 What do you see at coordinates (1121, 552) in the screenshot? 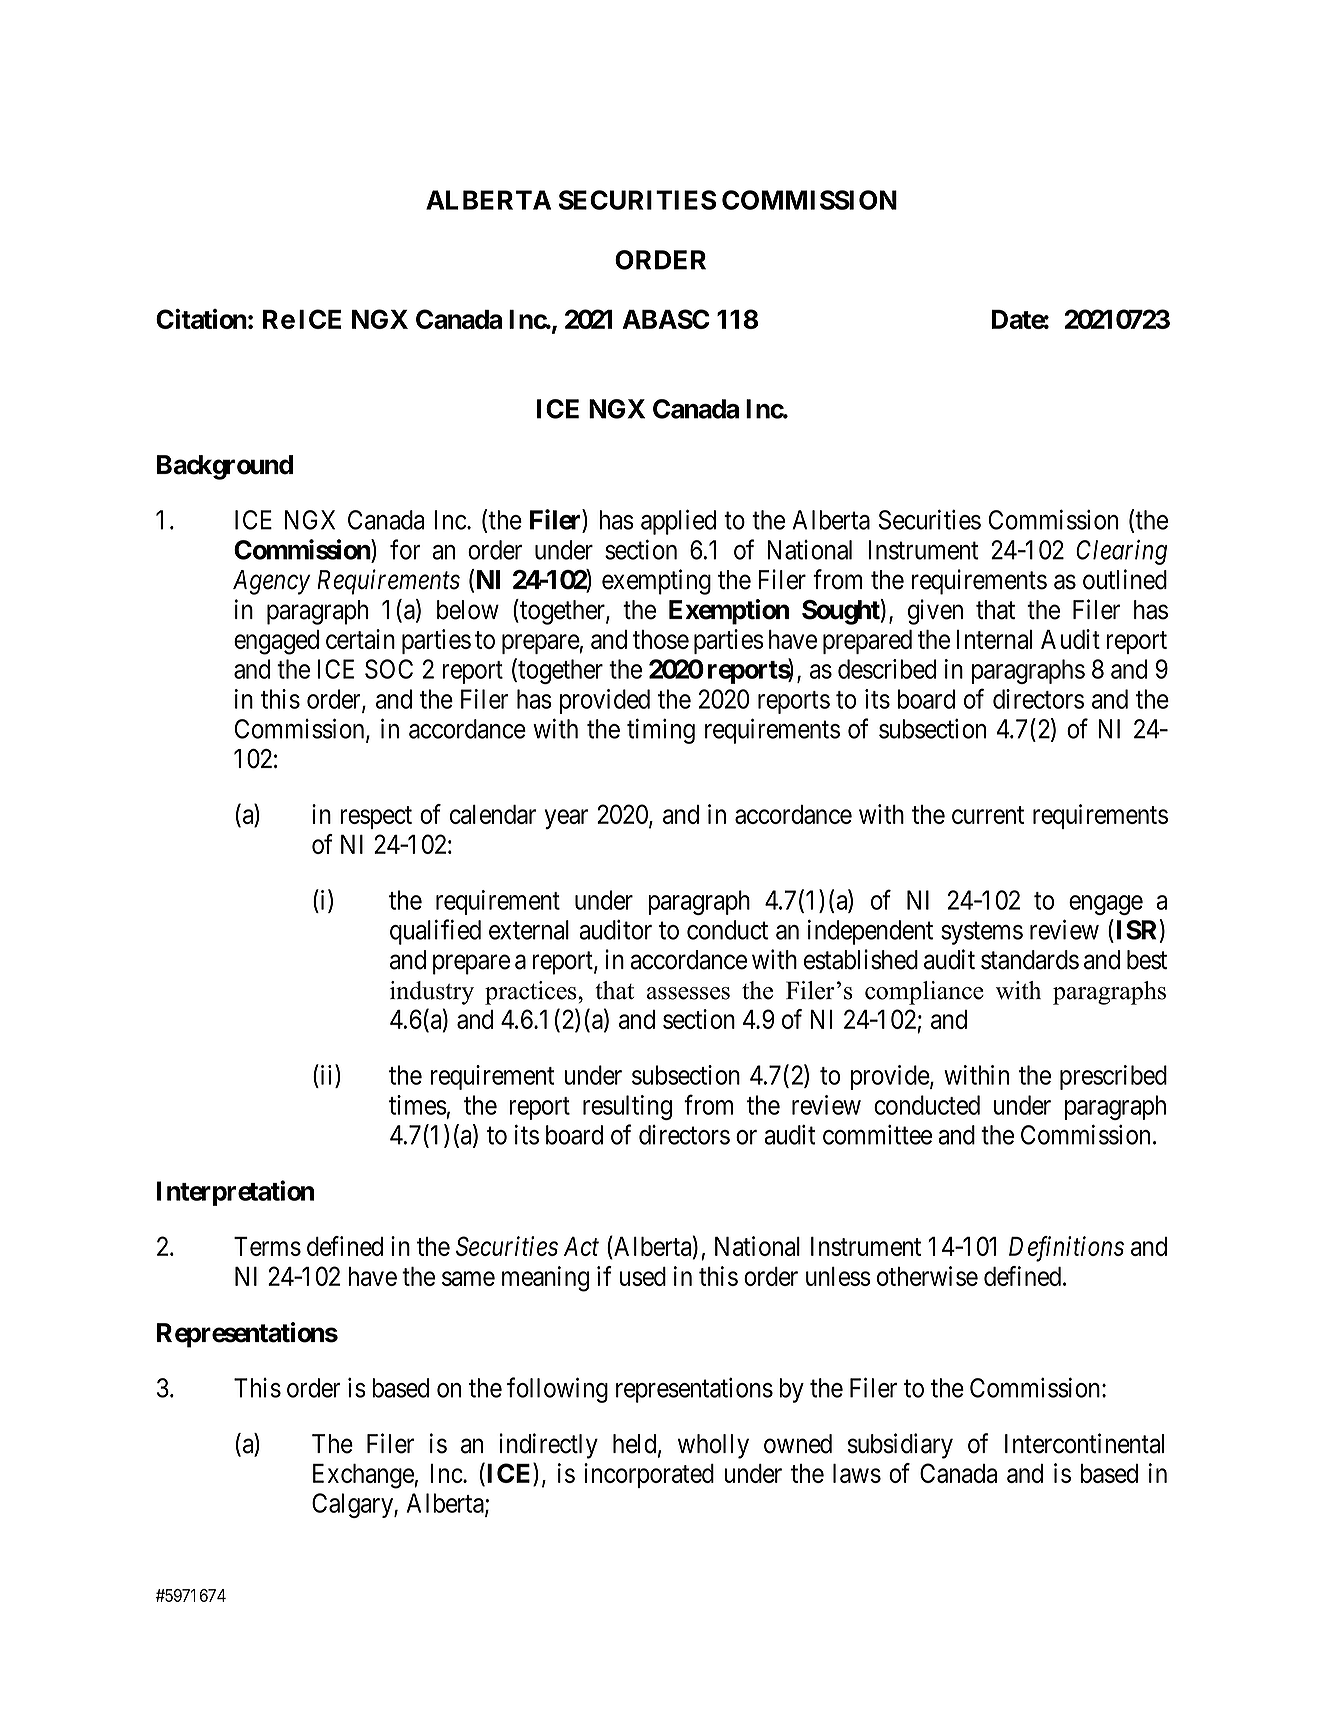
I see `Clearing` at bounding box center [1121, 552].
